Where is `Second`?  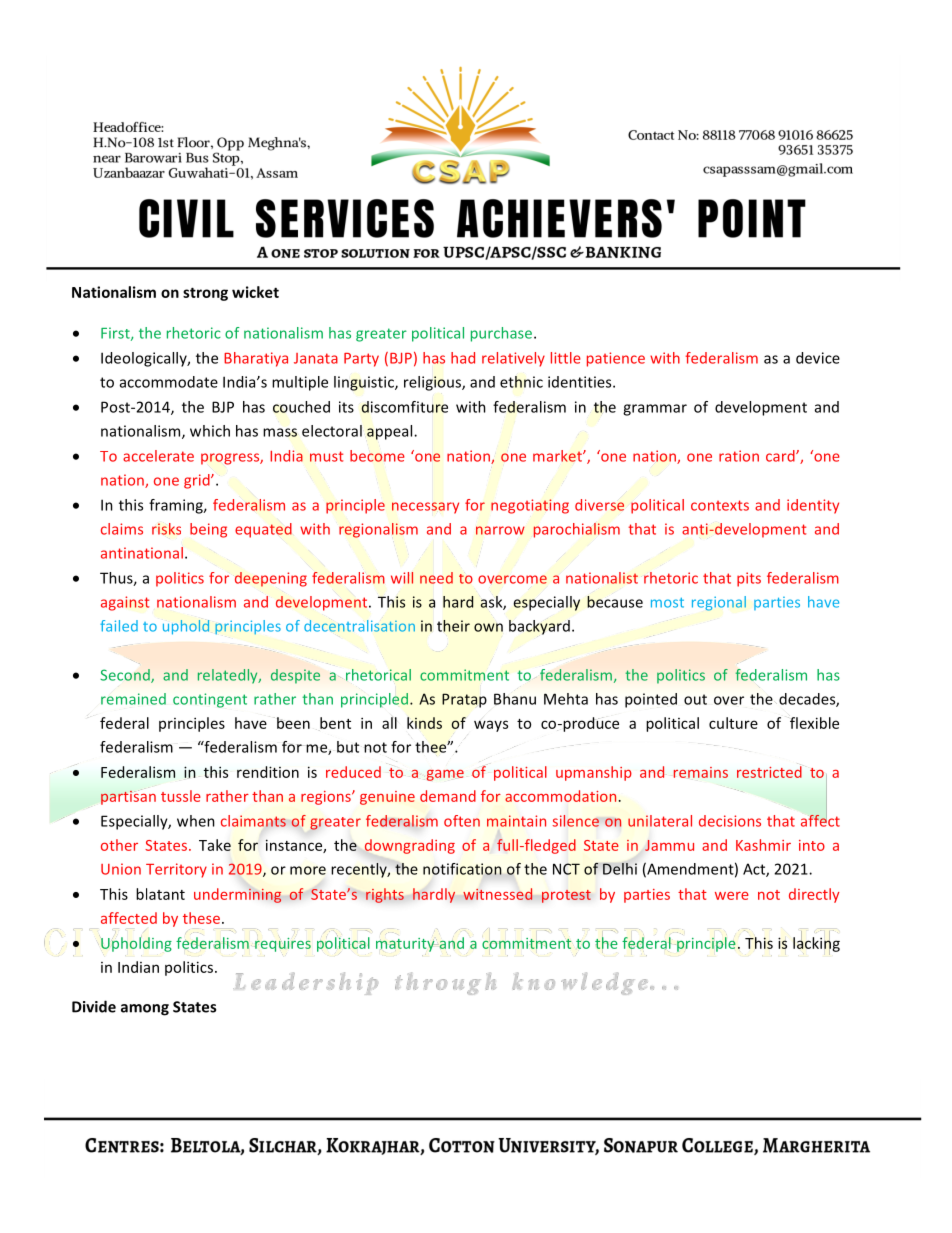 Second is located at coordinates (126, 676).
